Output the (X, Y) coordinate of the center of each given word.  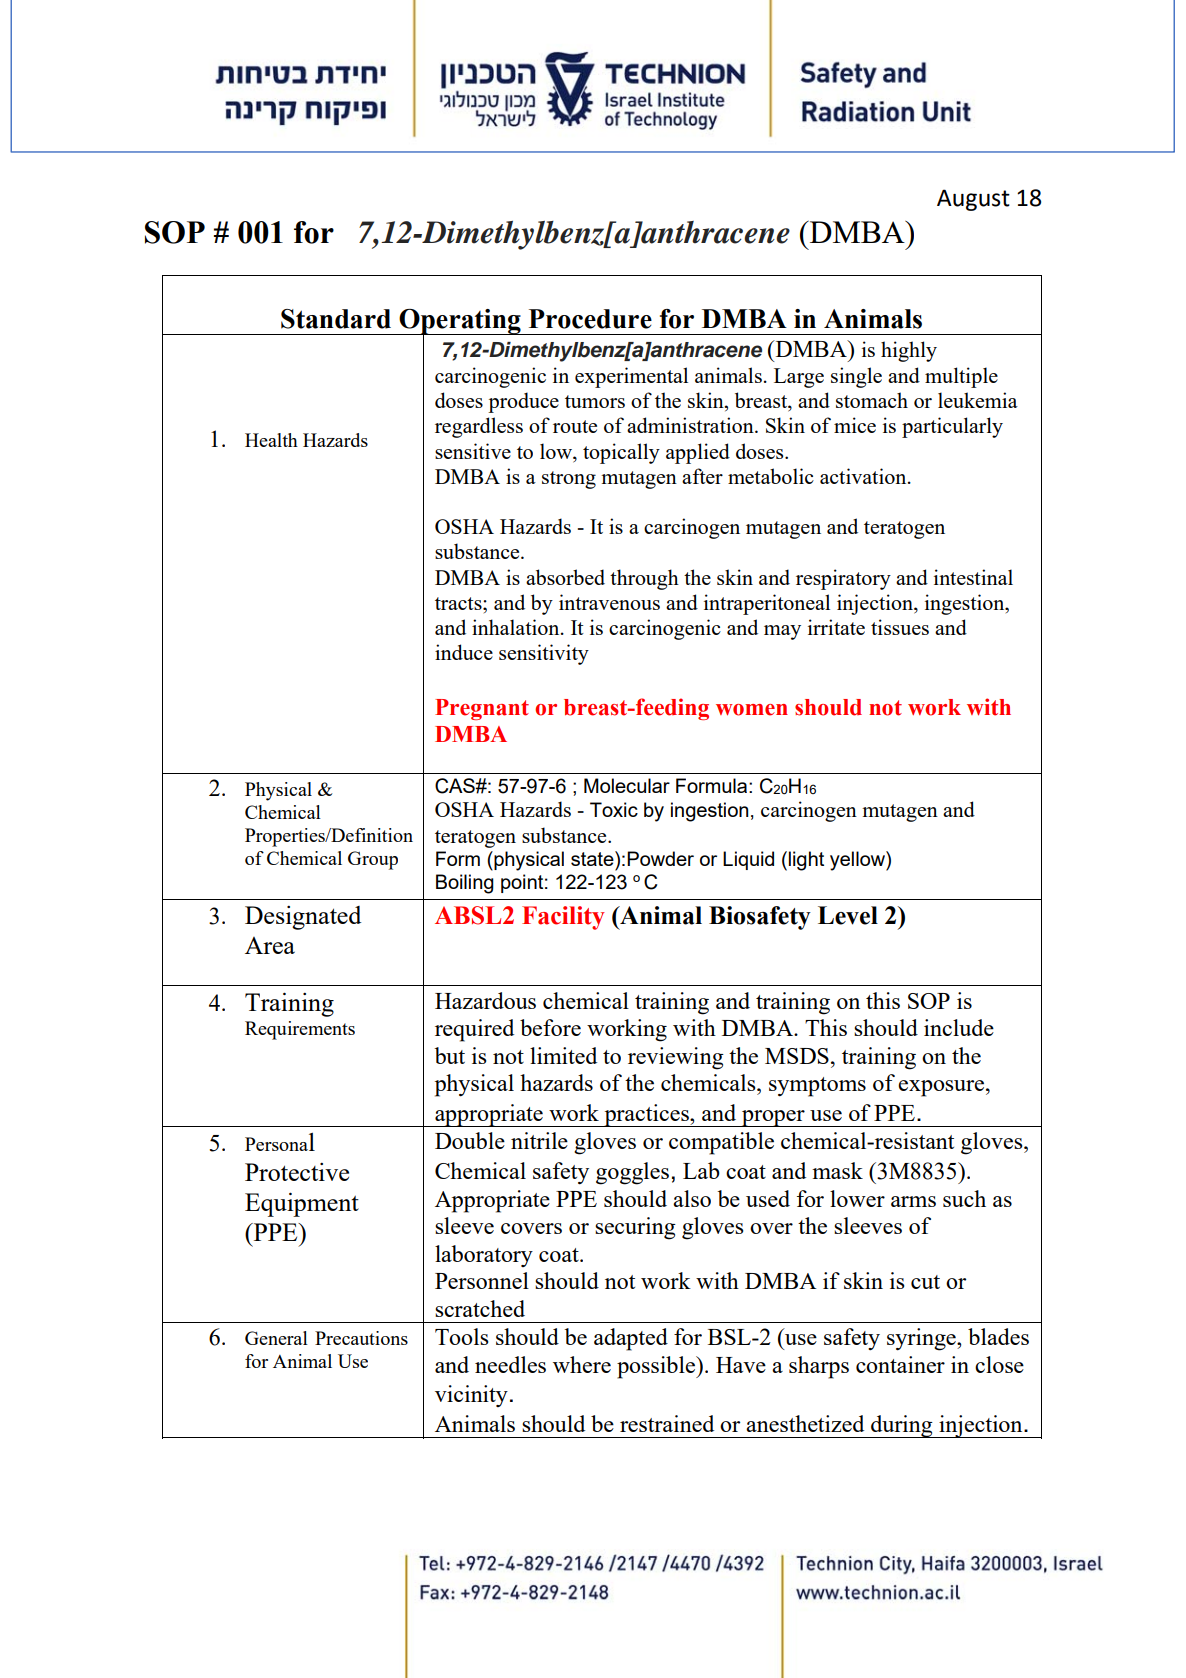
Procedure (590, 319)
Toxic (614, 809)
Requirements (300, 1030)
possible (657, 1367)
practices (646, 1115)
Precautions (361, 1338)
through (644, 579)
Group (373, 860)
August (973, 200)
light (806, 861)
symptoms (817, 1087)
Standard (336, 319)
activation (864, 476)
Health (271, 440)
